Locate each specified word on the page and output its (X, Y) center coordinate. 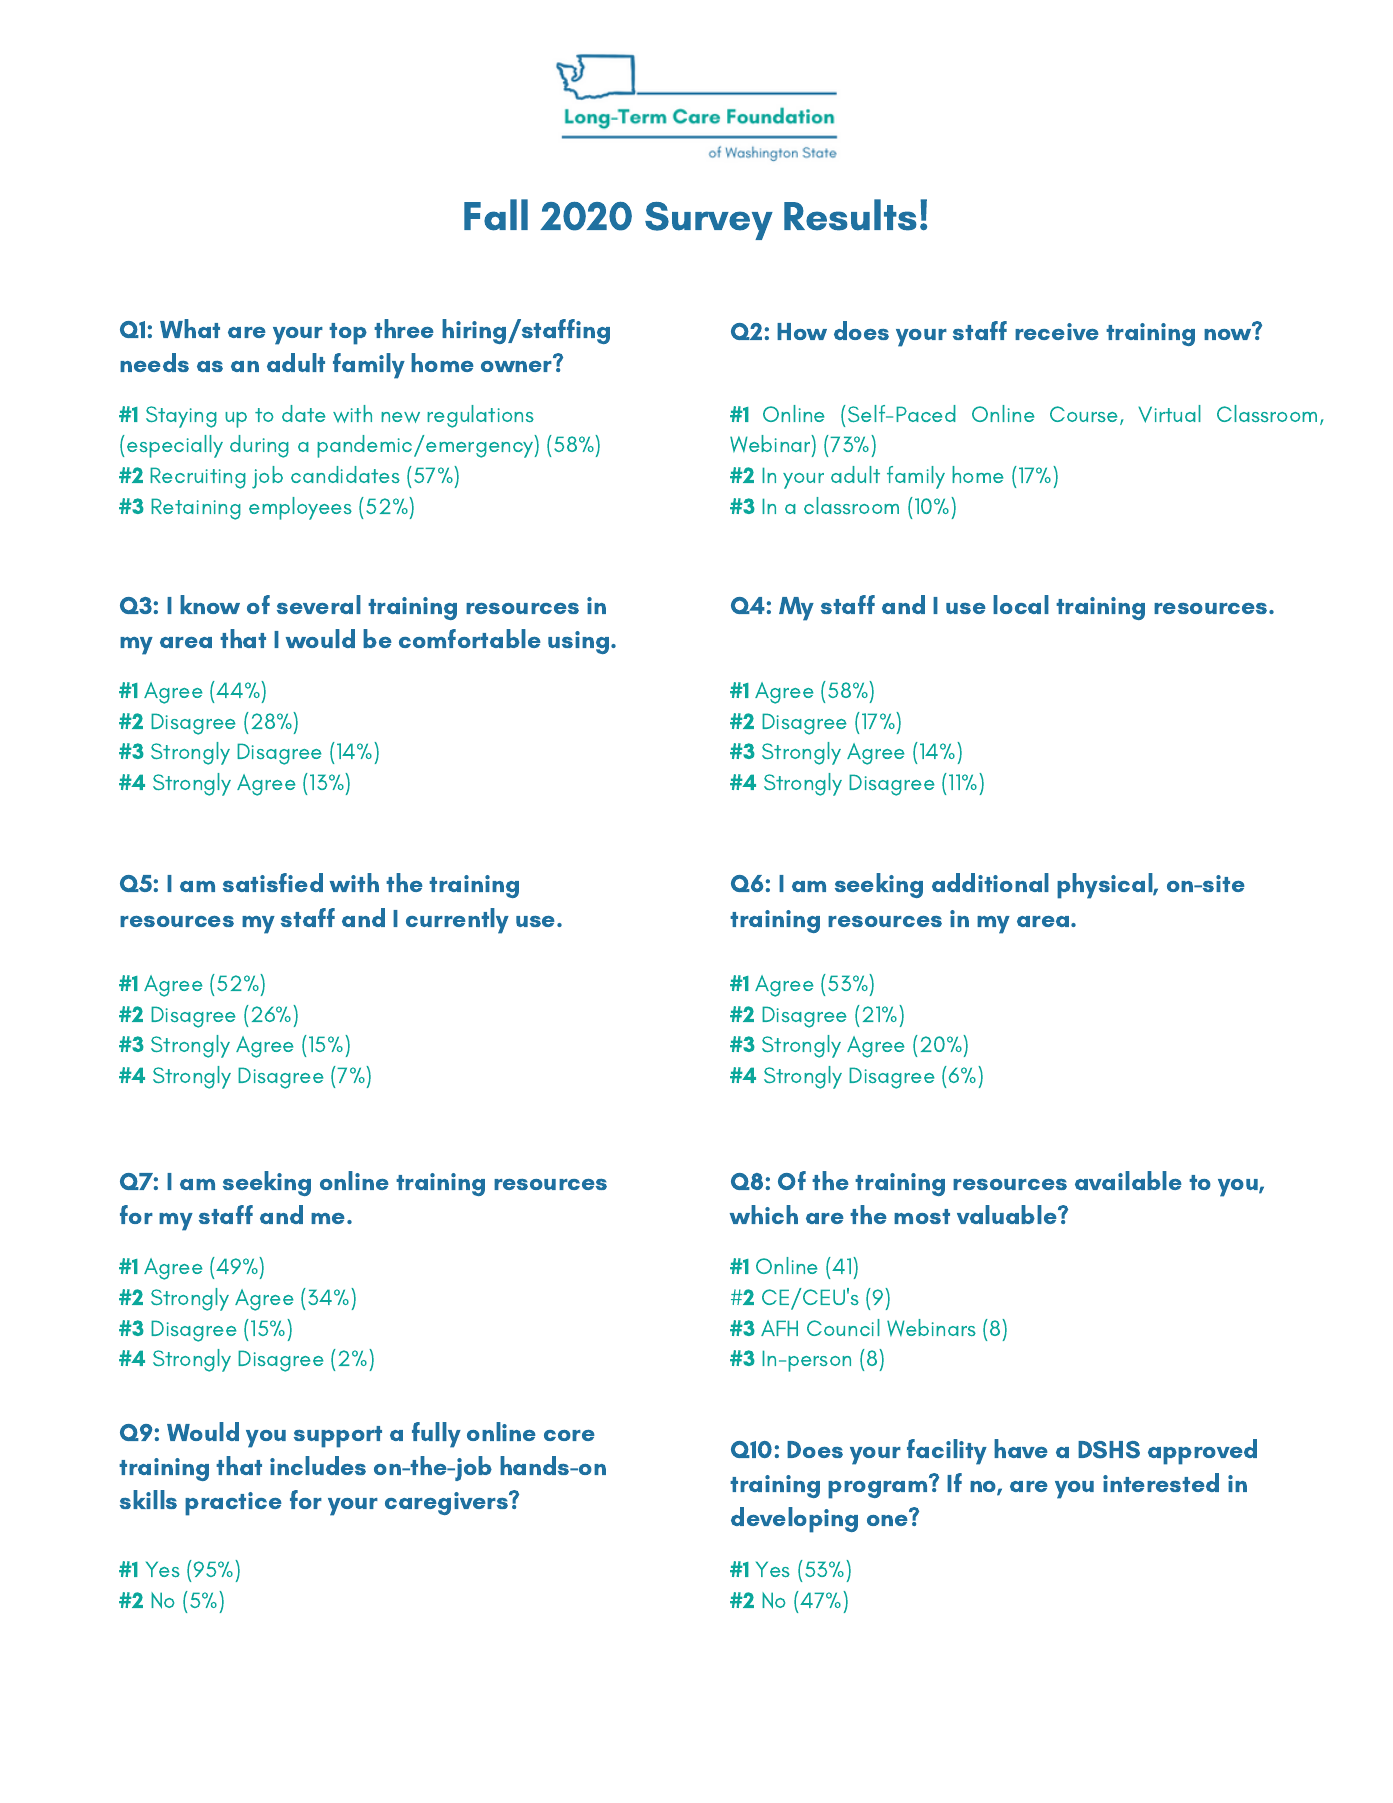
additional (990, 882)
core (569, 1435)
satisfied (273, 882)
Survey (709, 221)
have (1021, 1448)
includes (318, 1465)
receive (1057, 331)
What (190, 328)
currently (457, 921)
